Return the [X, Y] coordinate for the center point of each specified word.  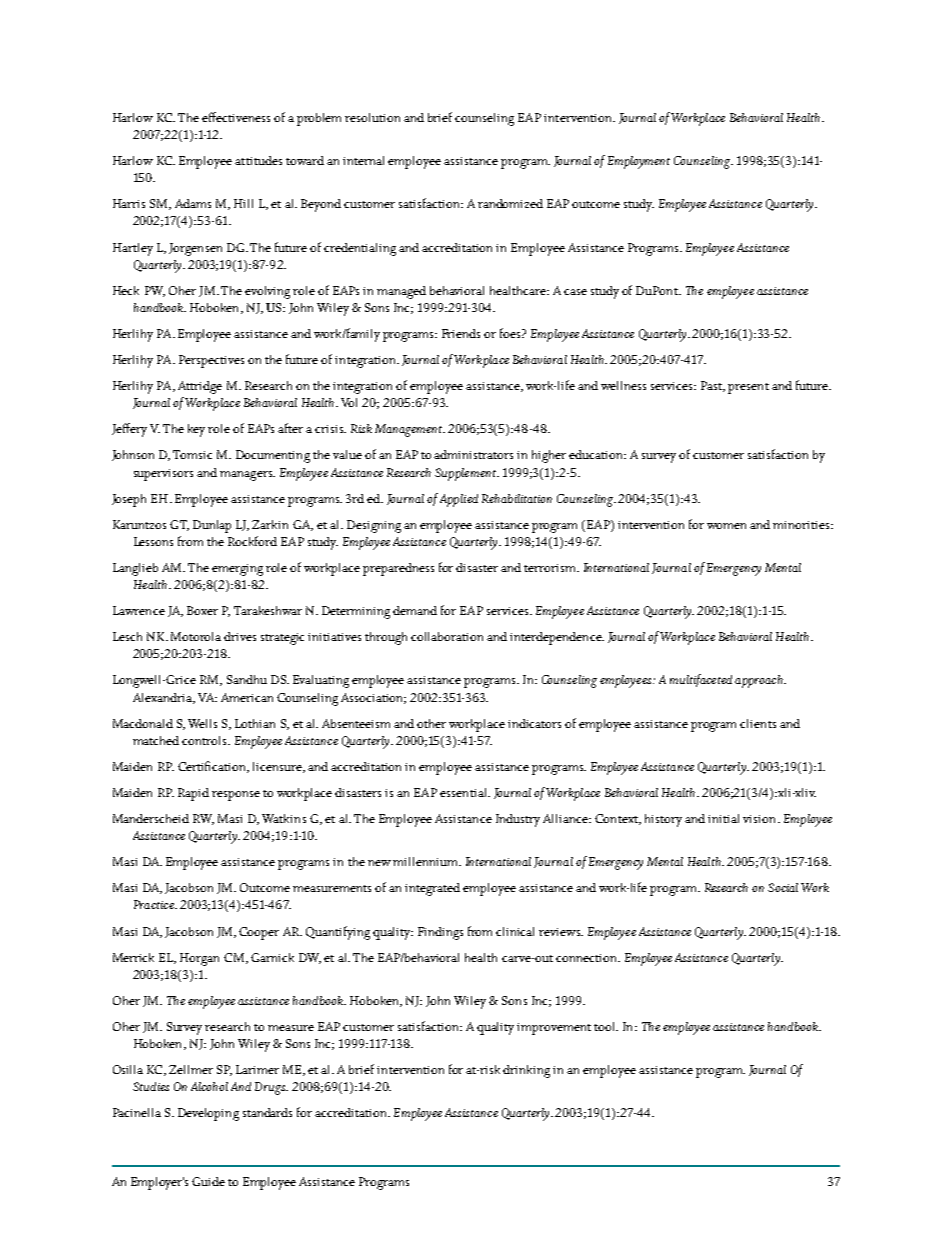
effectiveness [236, 117]
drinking [526, 1071]
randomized [510, 203]
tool [606, 1026]
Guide [208, 1181]
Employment [639, 162]
